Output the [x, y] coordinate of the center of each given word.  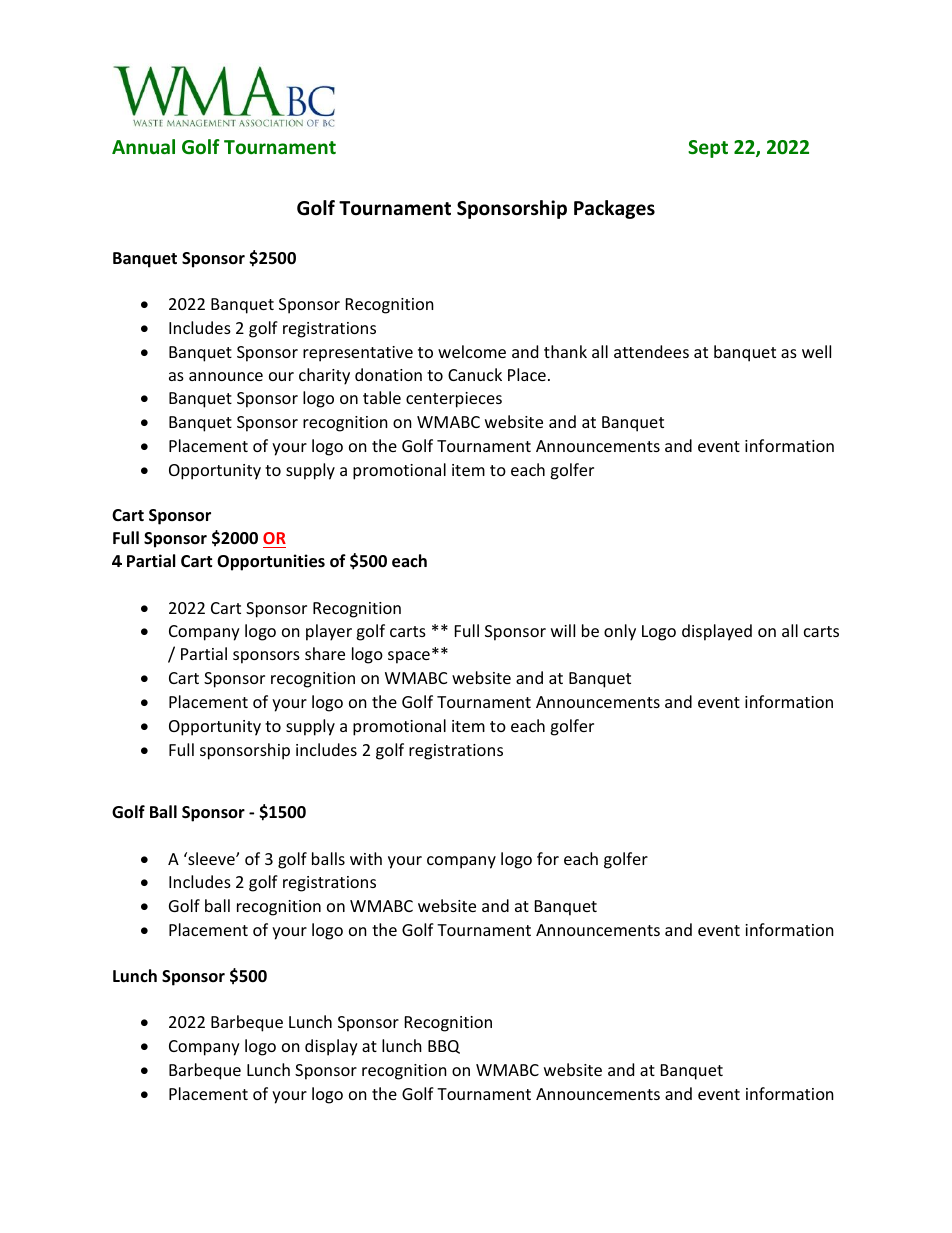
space [409, 657]
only [620, 632]
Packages [614, 209]
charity [324, 376]
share [325, 653]
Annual [143, 146]
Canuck [475, 374]
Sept [708, 149]
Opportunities [271, 562]
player [329, 632]
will [563, 630]
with [366, 858]
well [816, 351]
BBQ [444, 1047]
